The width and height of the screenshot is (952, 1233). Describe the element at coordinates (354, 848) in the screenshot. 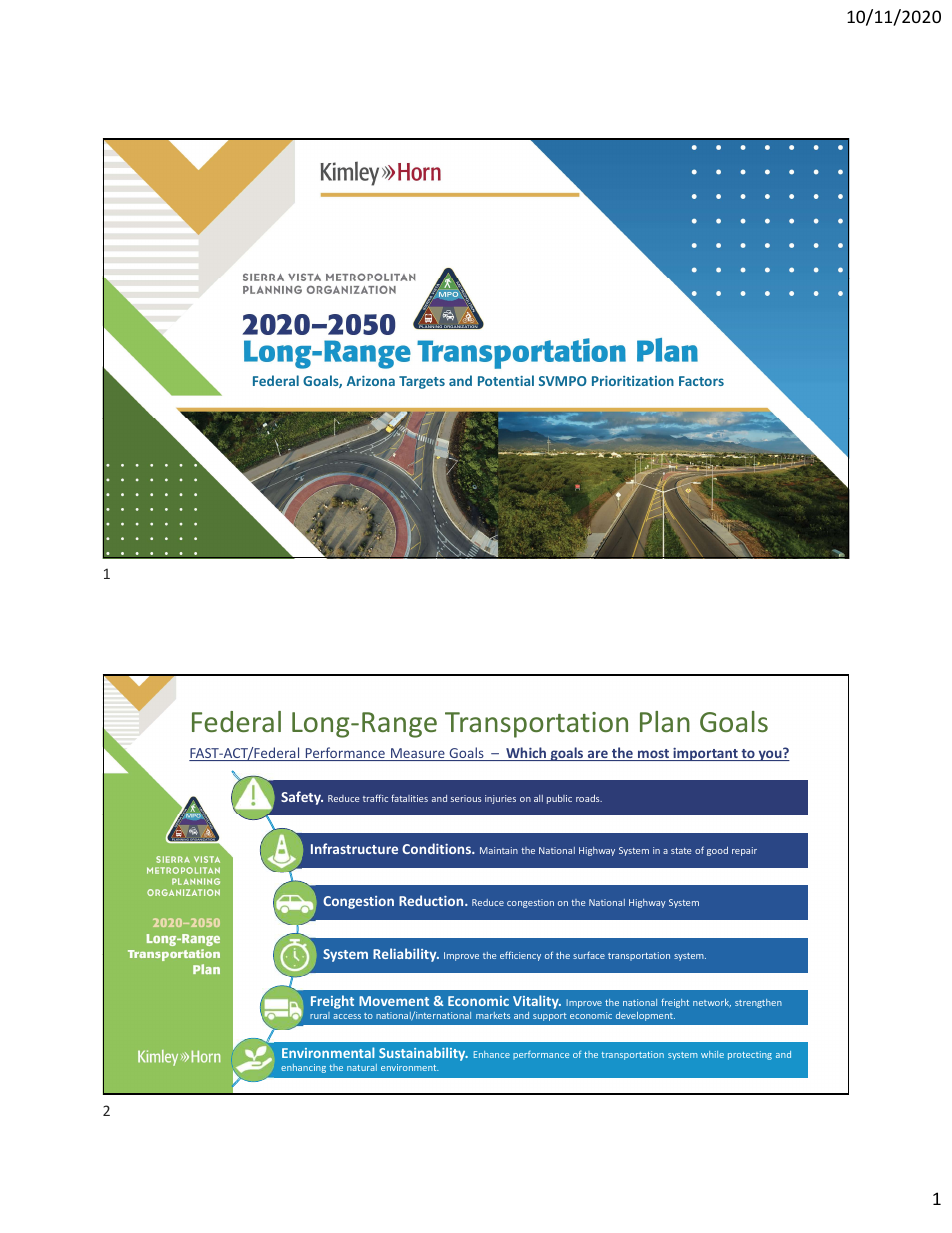

I see `Infrastructure` at that location.
